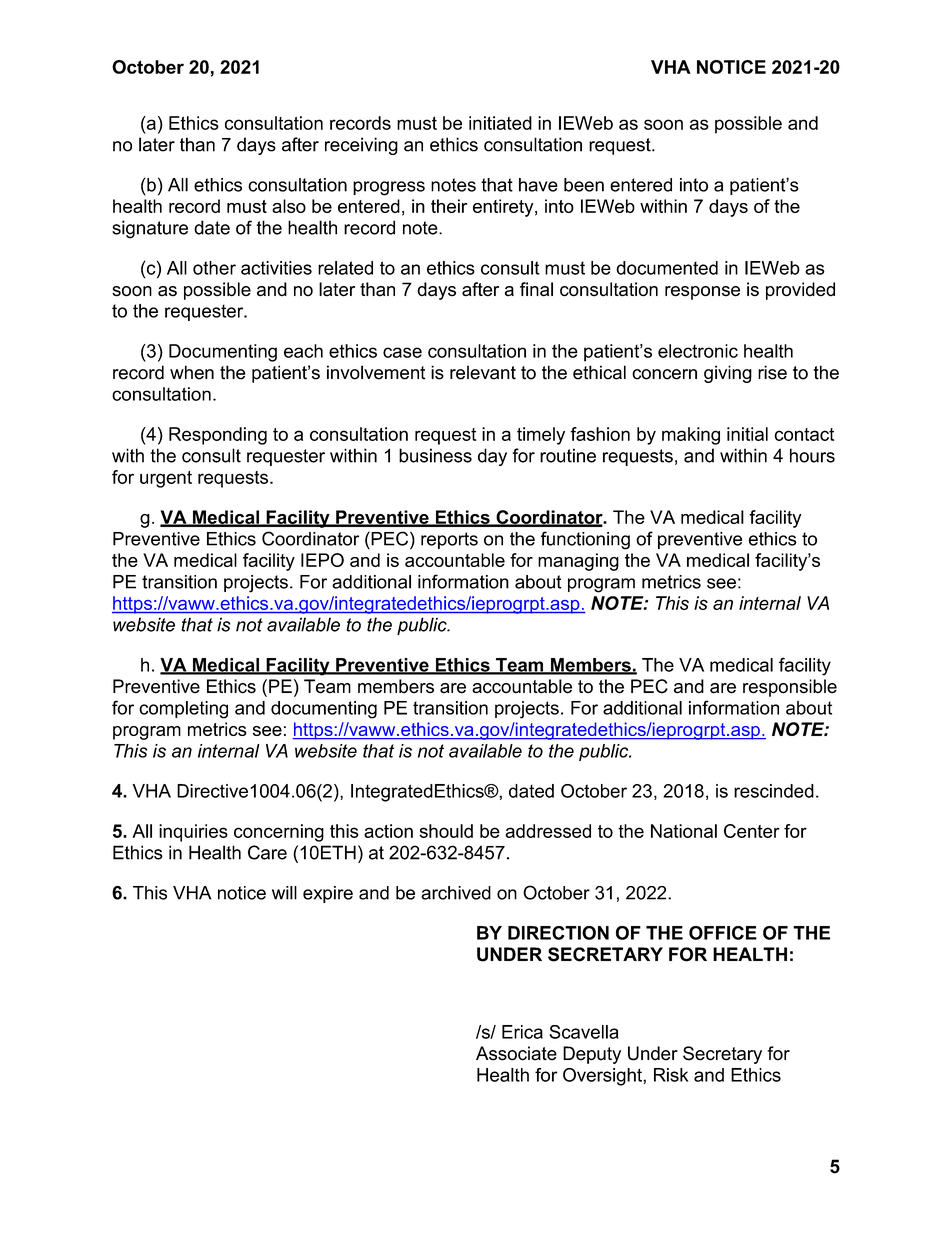 The height and width of the page is (1233, 952). What do you see at coordinates (183, 710) in the page?
I see `completing` at bounding box center [183, 710].
